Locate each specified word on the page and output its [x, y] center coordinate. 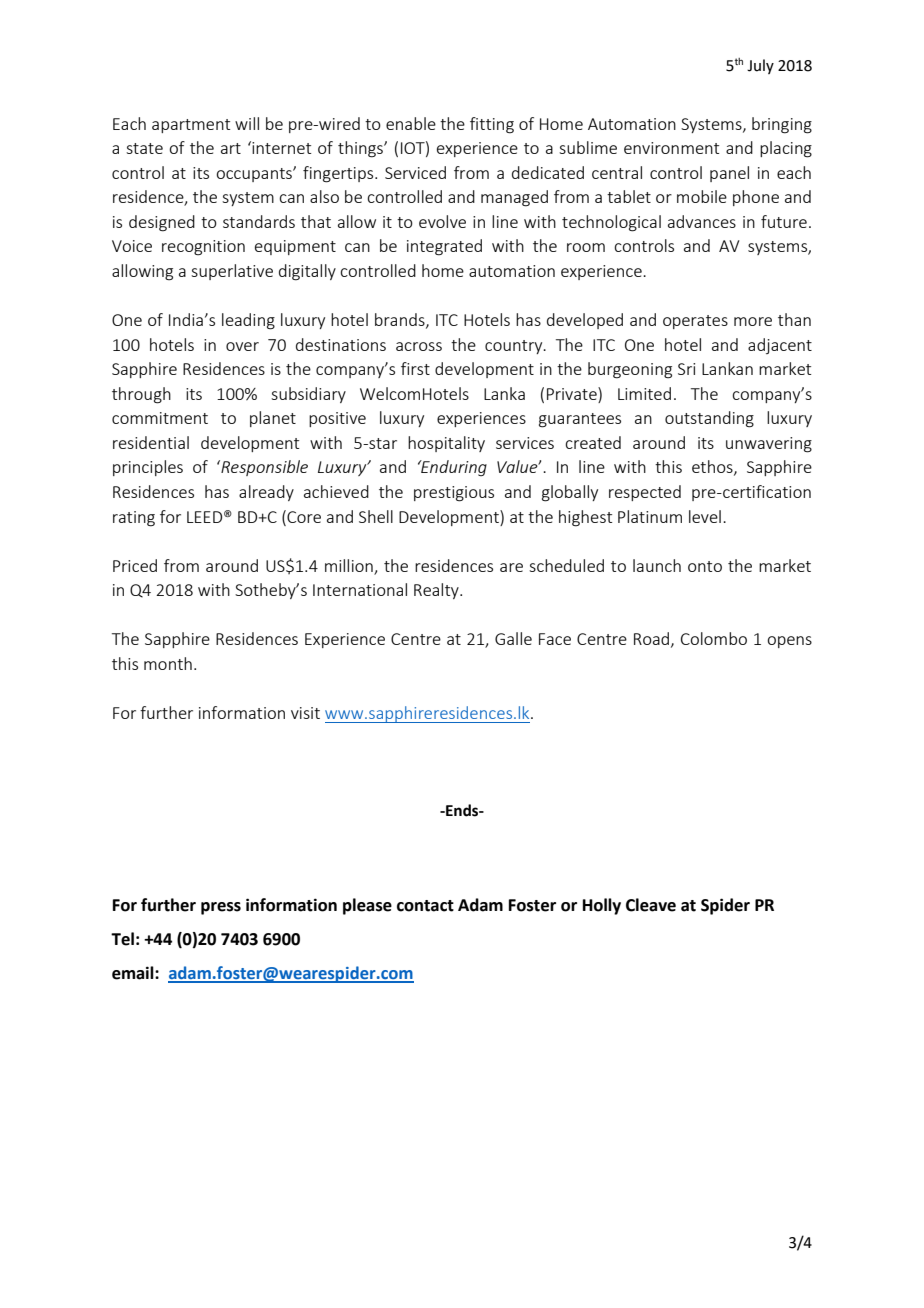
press [221, 908]
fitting [492, 125]
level [705, 516]
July [760, 66]
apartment [191, 126]
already [266, 493]
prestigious [454, 494]
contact [425, 906]
